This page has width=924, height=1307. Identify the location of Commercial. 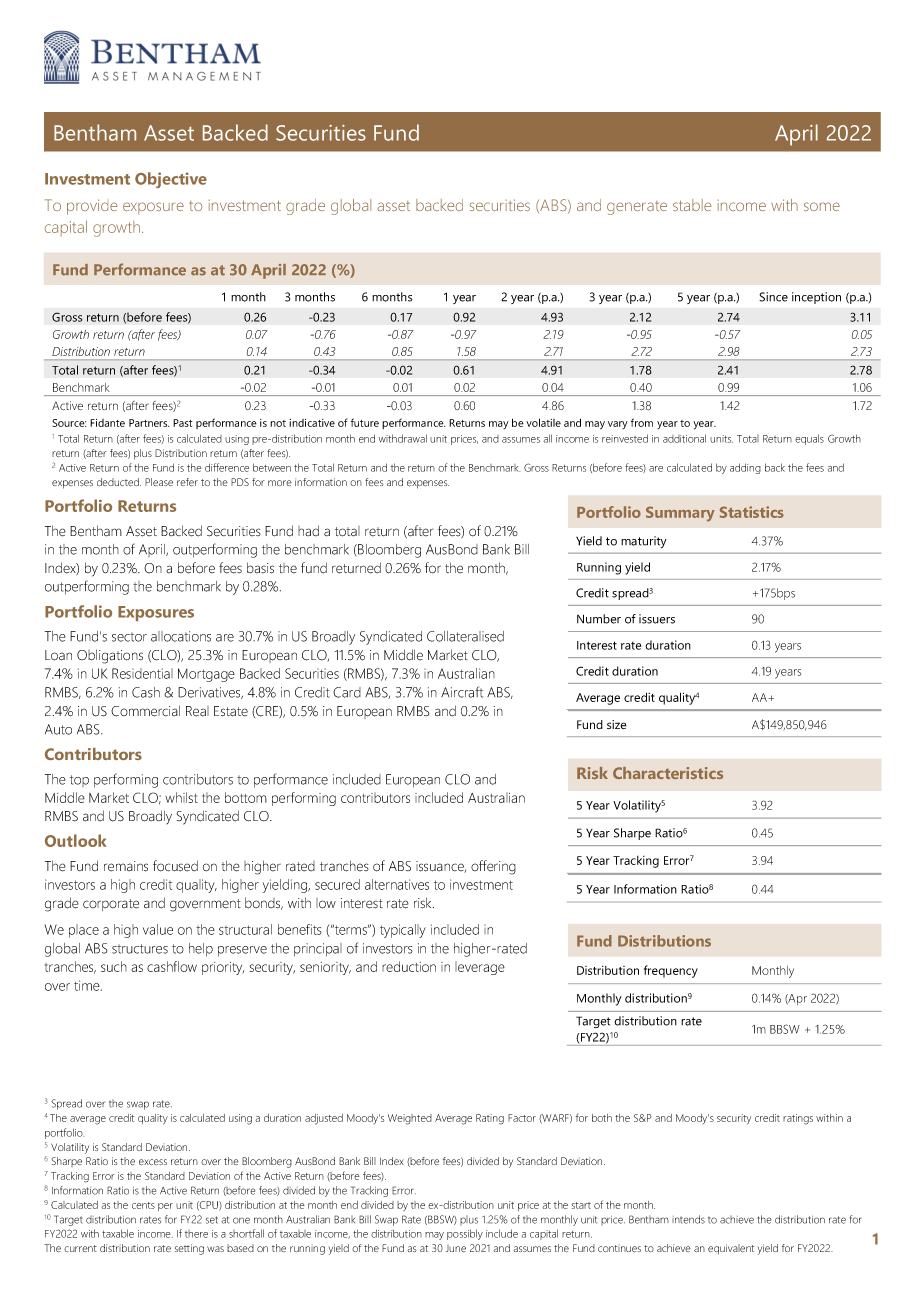
(145, 711).
